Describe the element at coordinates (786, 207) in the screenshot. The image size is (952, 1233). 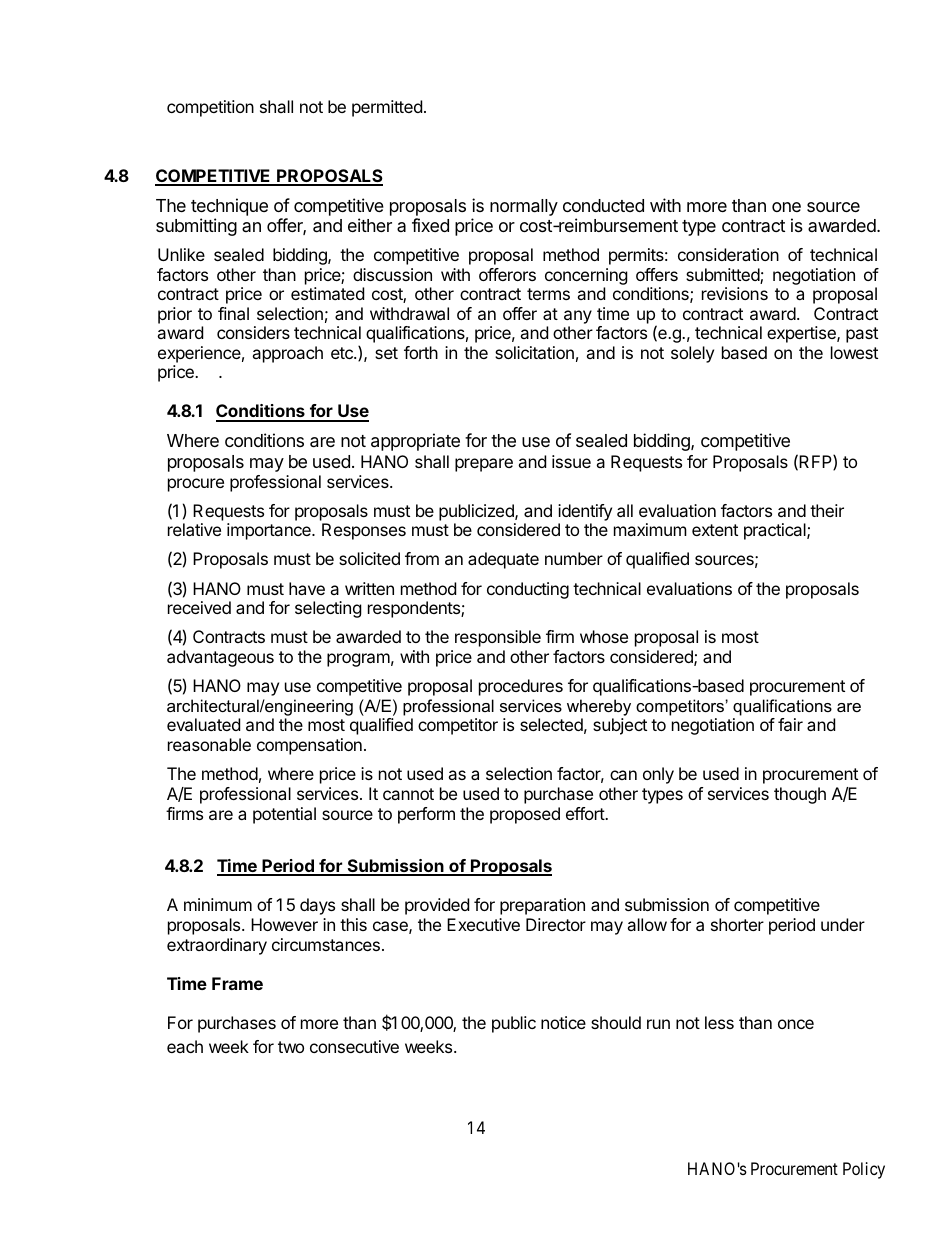
I see `one` at that location.
